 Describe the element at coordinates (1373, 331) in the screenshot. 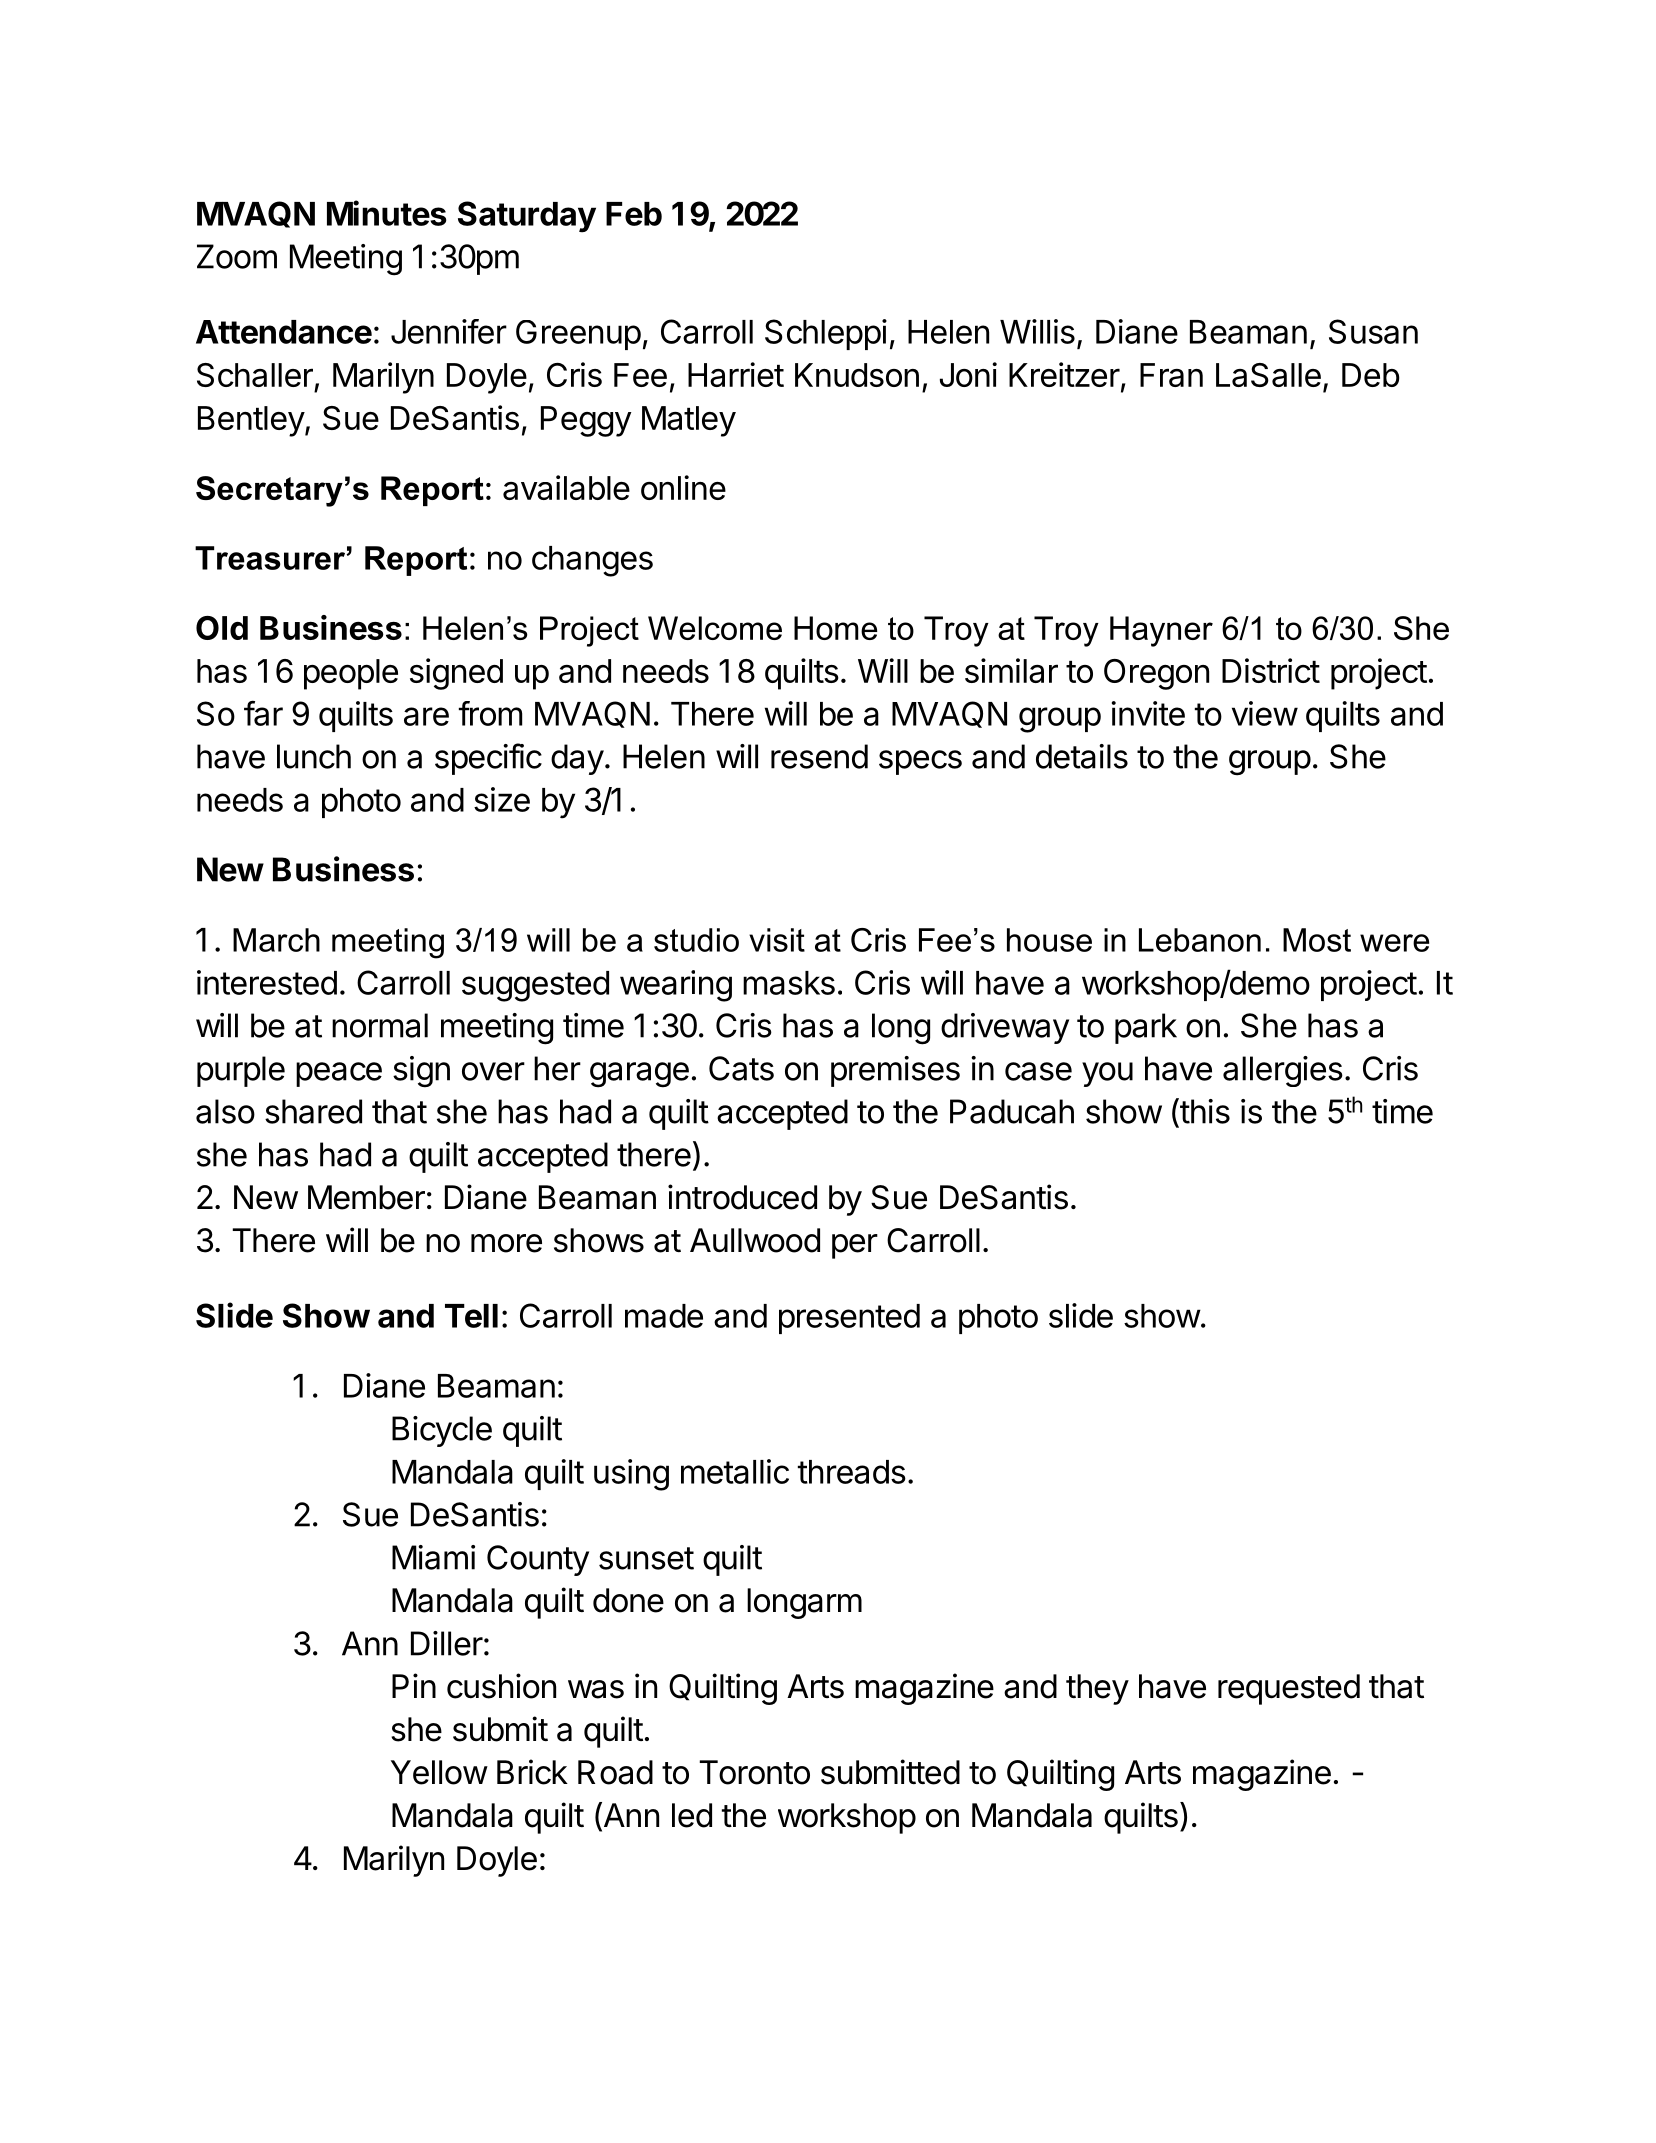

I see `Susan` at that location.
